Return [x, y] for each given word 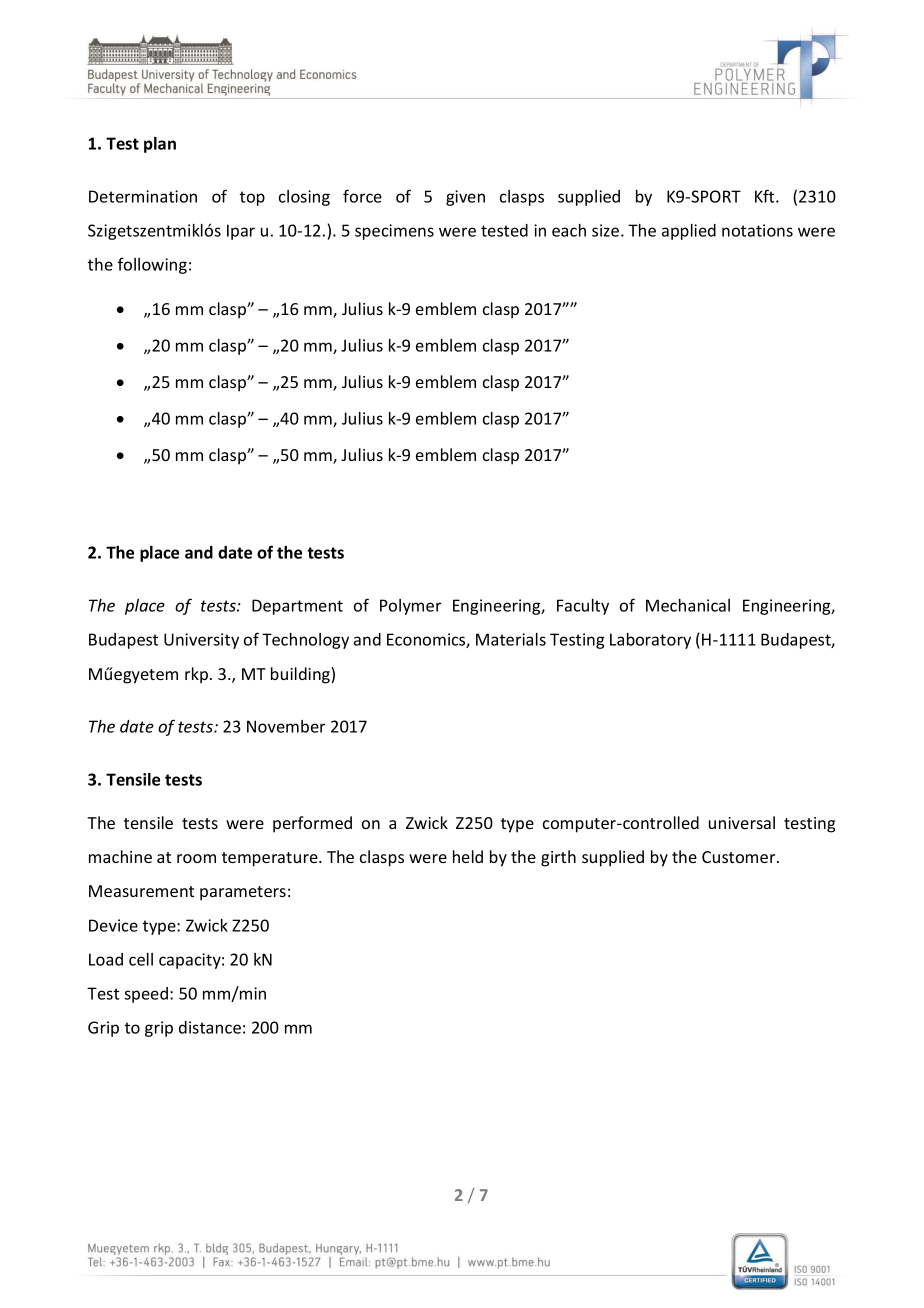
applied [689, 232]
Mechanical [688, 605]
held [468, 856]
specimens [394, 232]
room [196, 858]
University [201, 641]
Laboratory [650, 641]
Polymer [410, 607]
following [152, 265]
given [465, 198]
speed [146, 995]
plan [160, 145]
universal [742, 822]
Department [297, 607]
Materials [511, 639]
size [605, 230]
